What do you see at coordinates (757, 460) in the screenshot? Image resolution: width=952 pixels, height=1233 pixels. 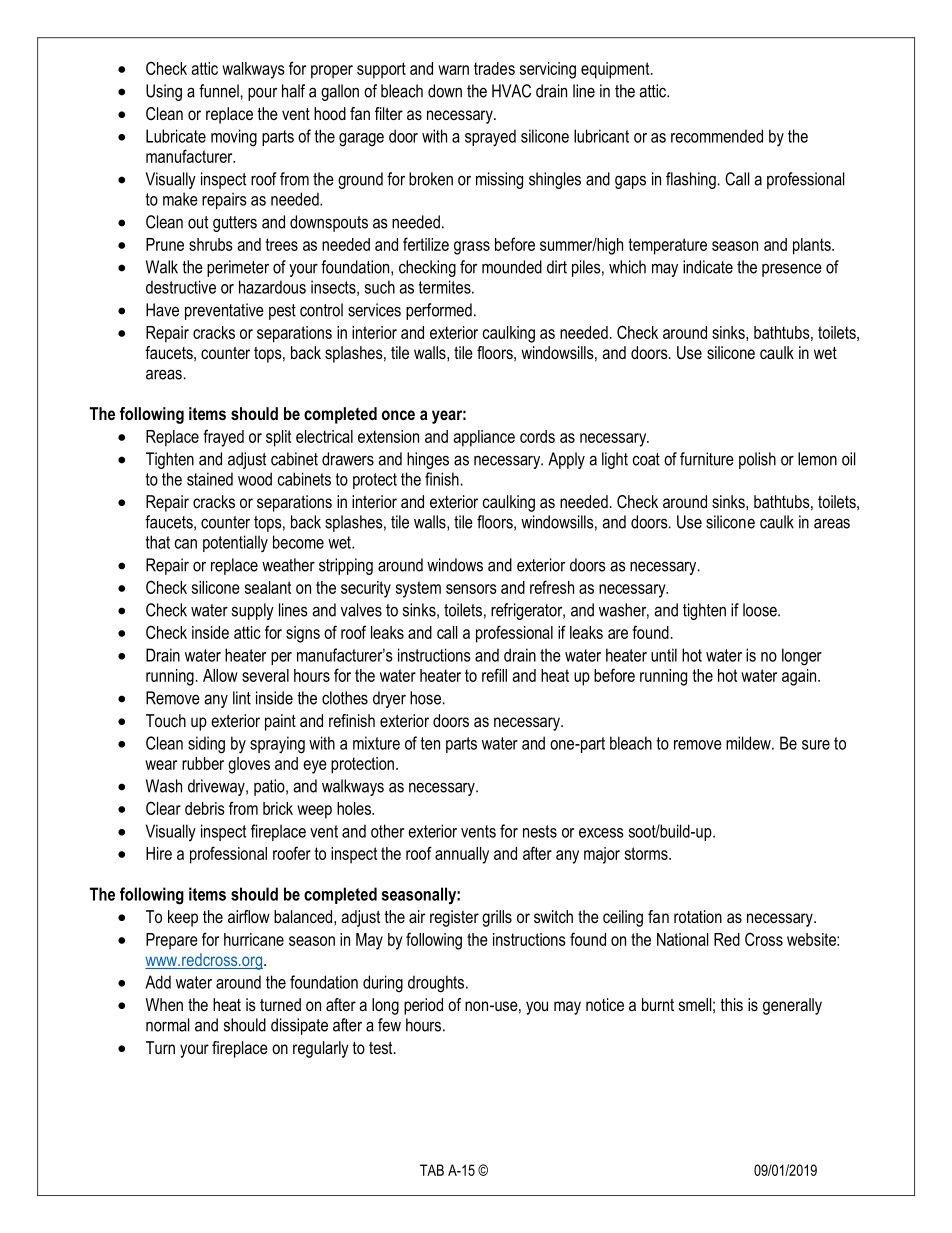 I see `polish` at bounding box center [757, 460].
